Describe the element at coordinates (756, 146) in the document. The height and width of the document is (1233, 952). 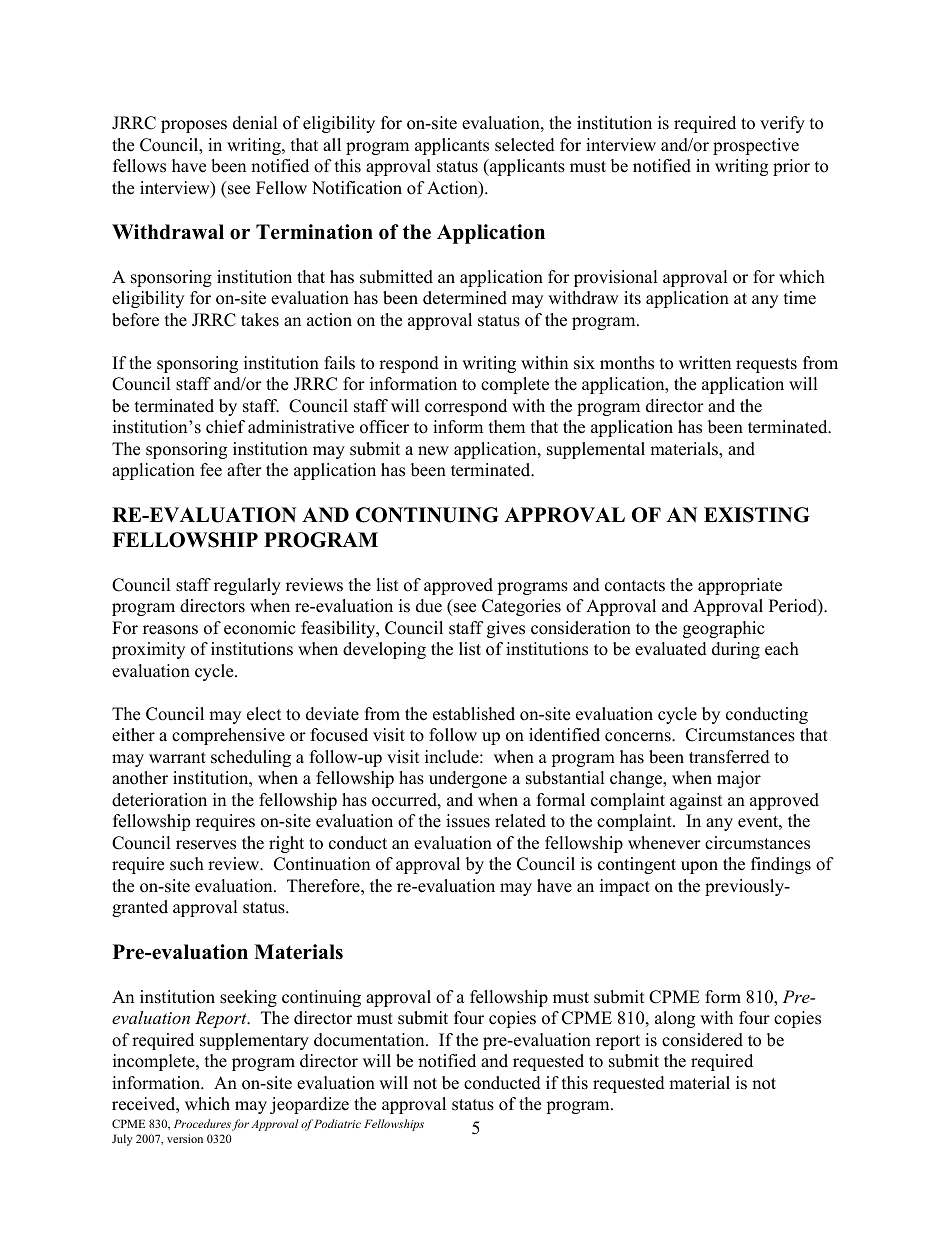
I see `prospective` at that location.
